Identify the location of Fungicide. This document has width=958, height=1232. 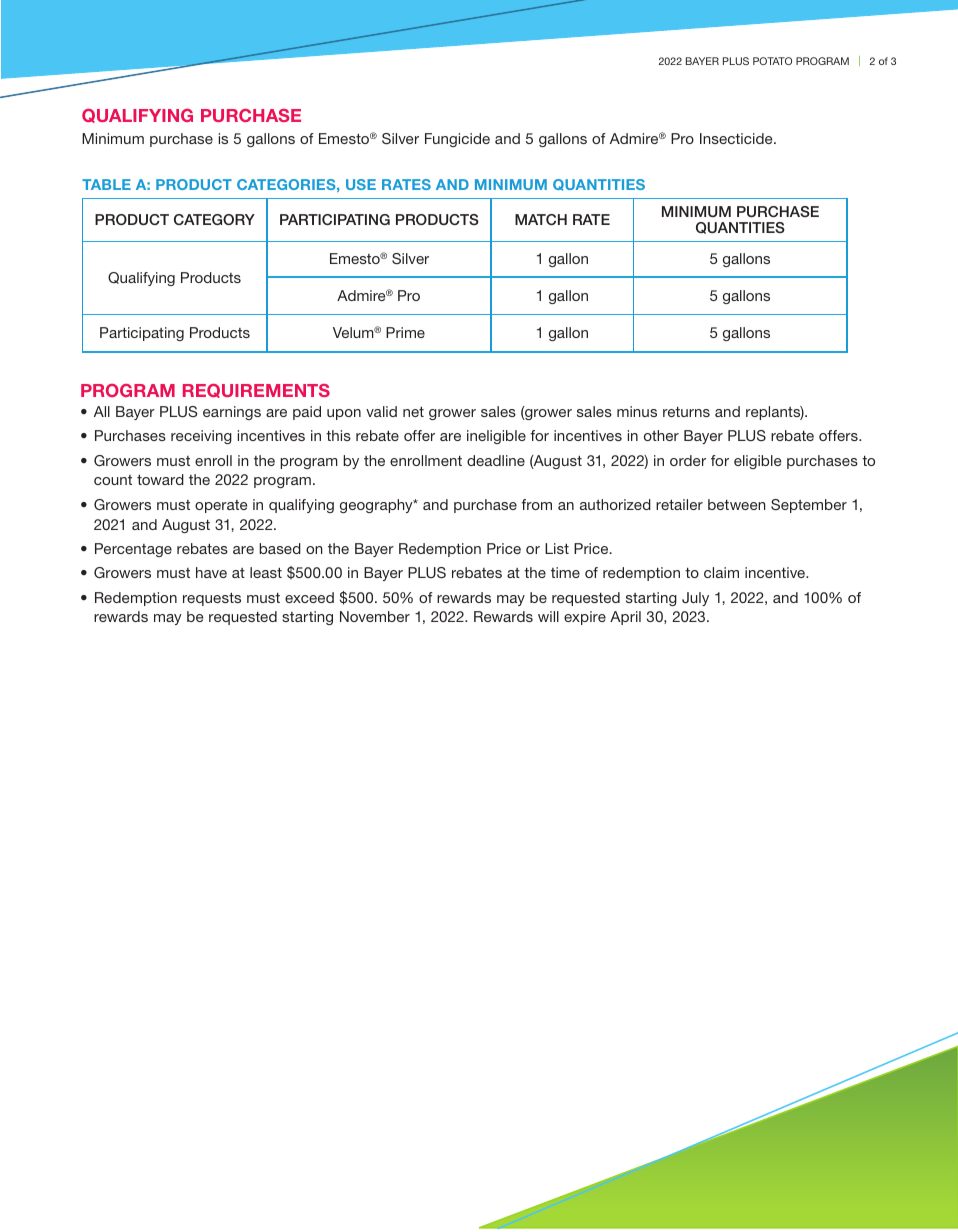
(457, 140).
